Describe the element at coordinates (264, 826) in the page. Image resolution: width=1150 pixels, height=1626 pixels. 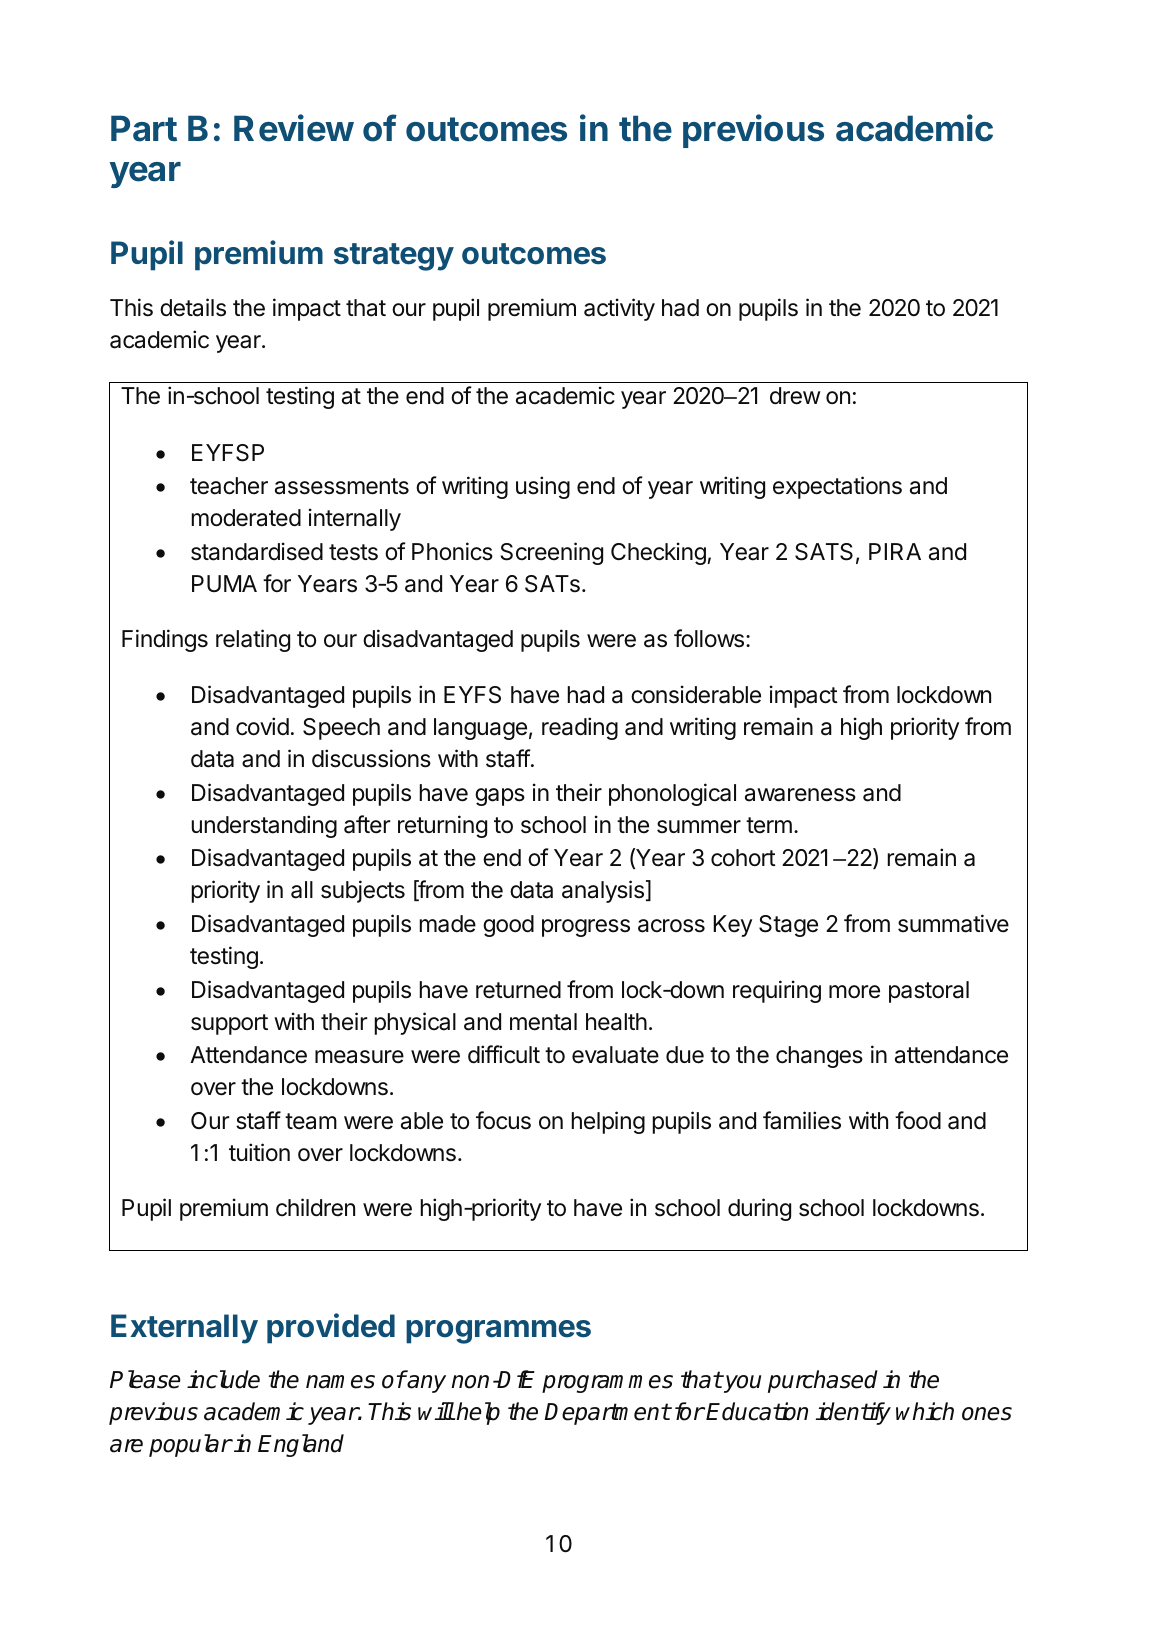
I see `understanding` at that location.
